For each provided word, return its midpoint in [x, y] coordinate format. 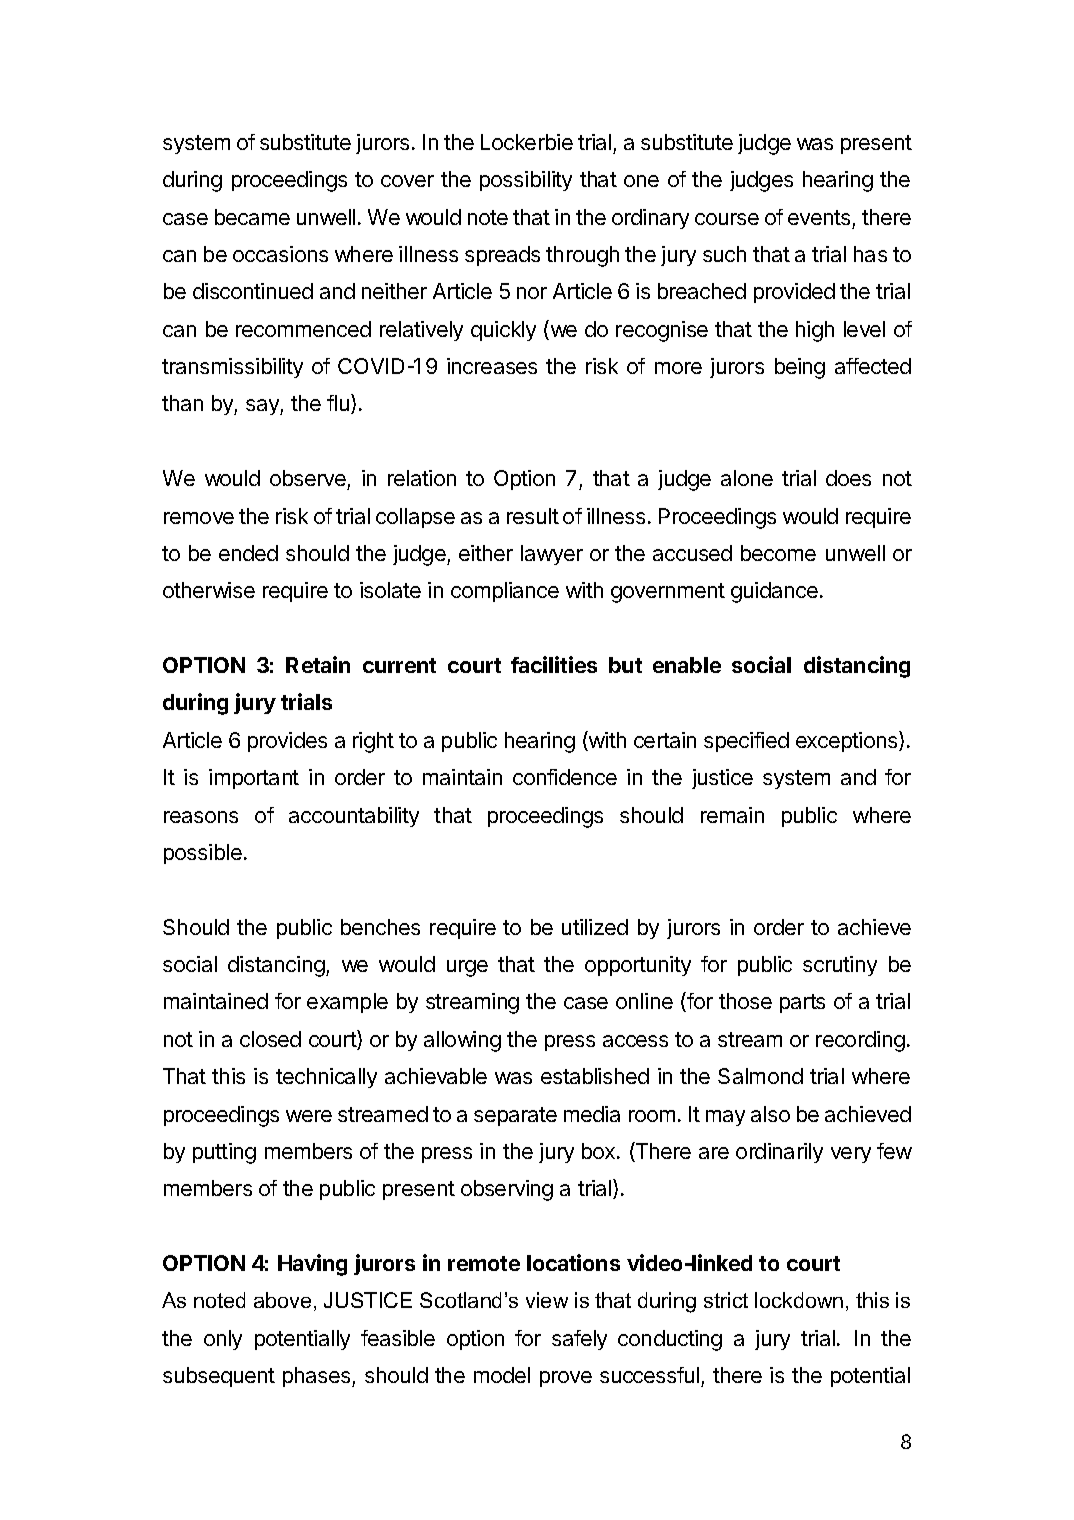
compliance [505, 592]
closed [270, 1039]
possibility [526, 181]
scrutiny [840, 966]
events [819, 217]
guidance [774, 592]
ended [248, 553]
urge [467, 968]
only [223, 1340]
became [252, 217]
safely [579, 1340]
